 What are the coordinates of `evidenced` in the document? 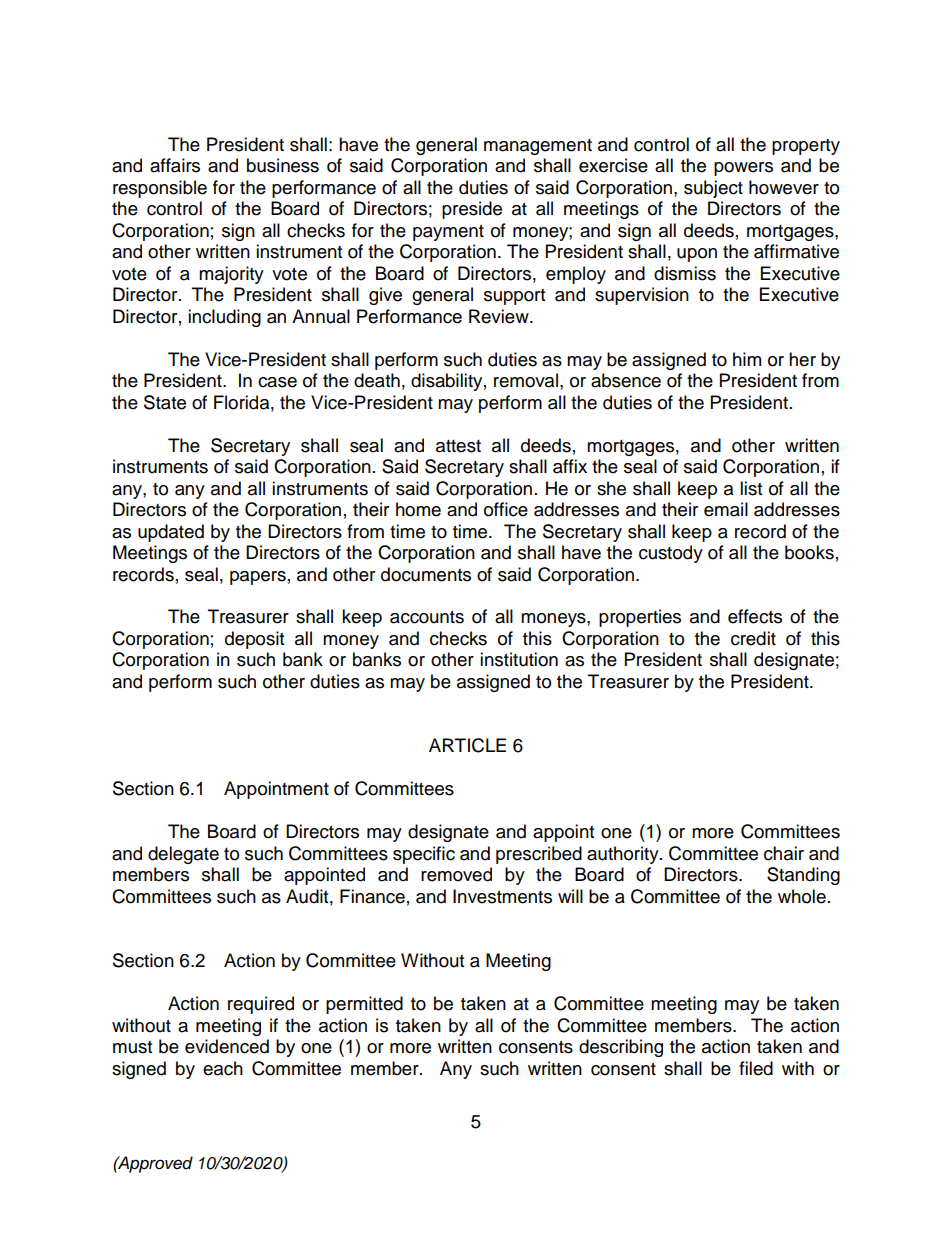 It's located at (227, 1046).
